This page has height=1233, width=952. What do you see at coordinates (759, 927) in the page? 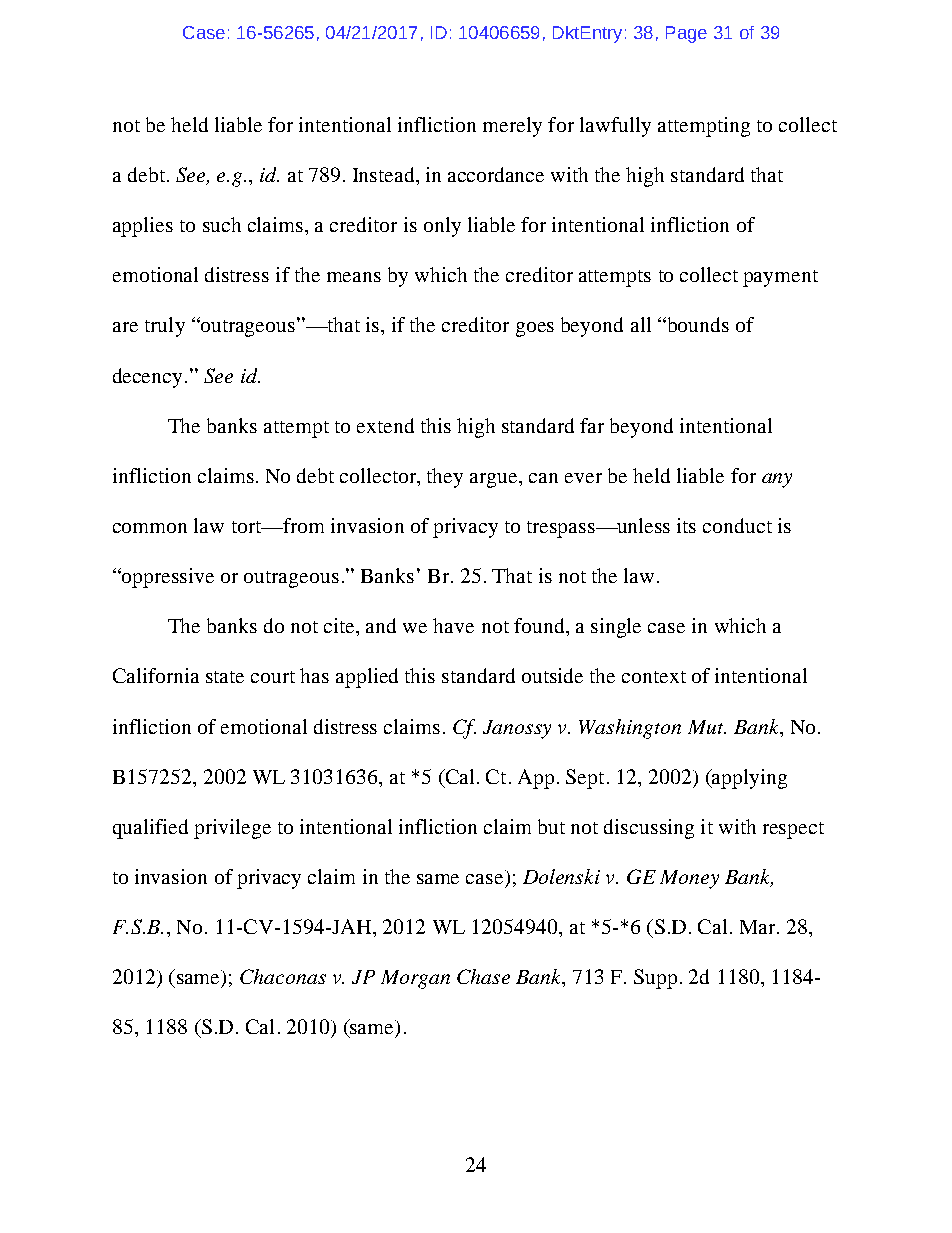
I see `Mar` at bounding box center [759, 927].
